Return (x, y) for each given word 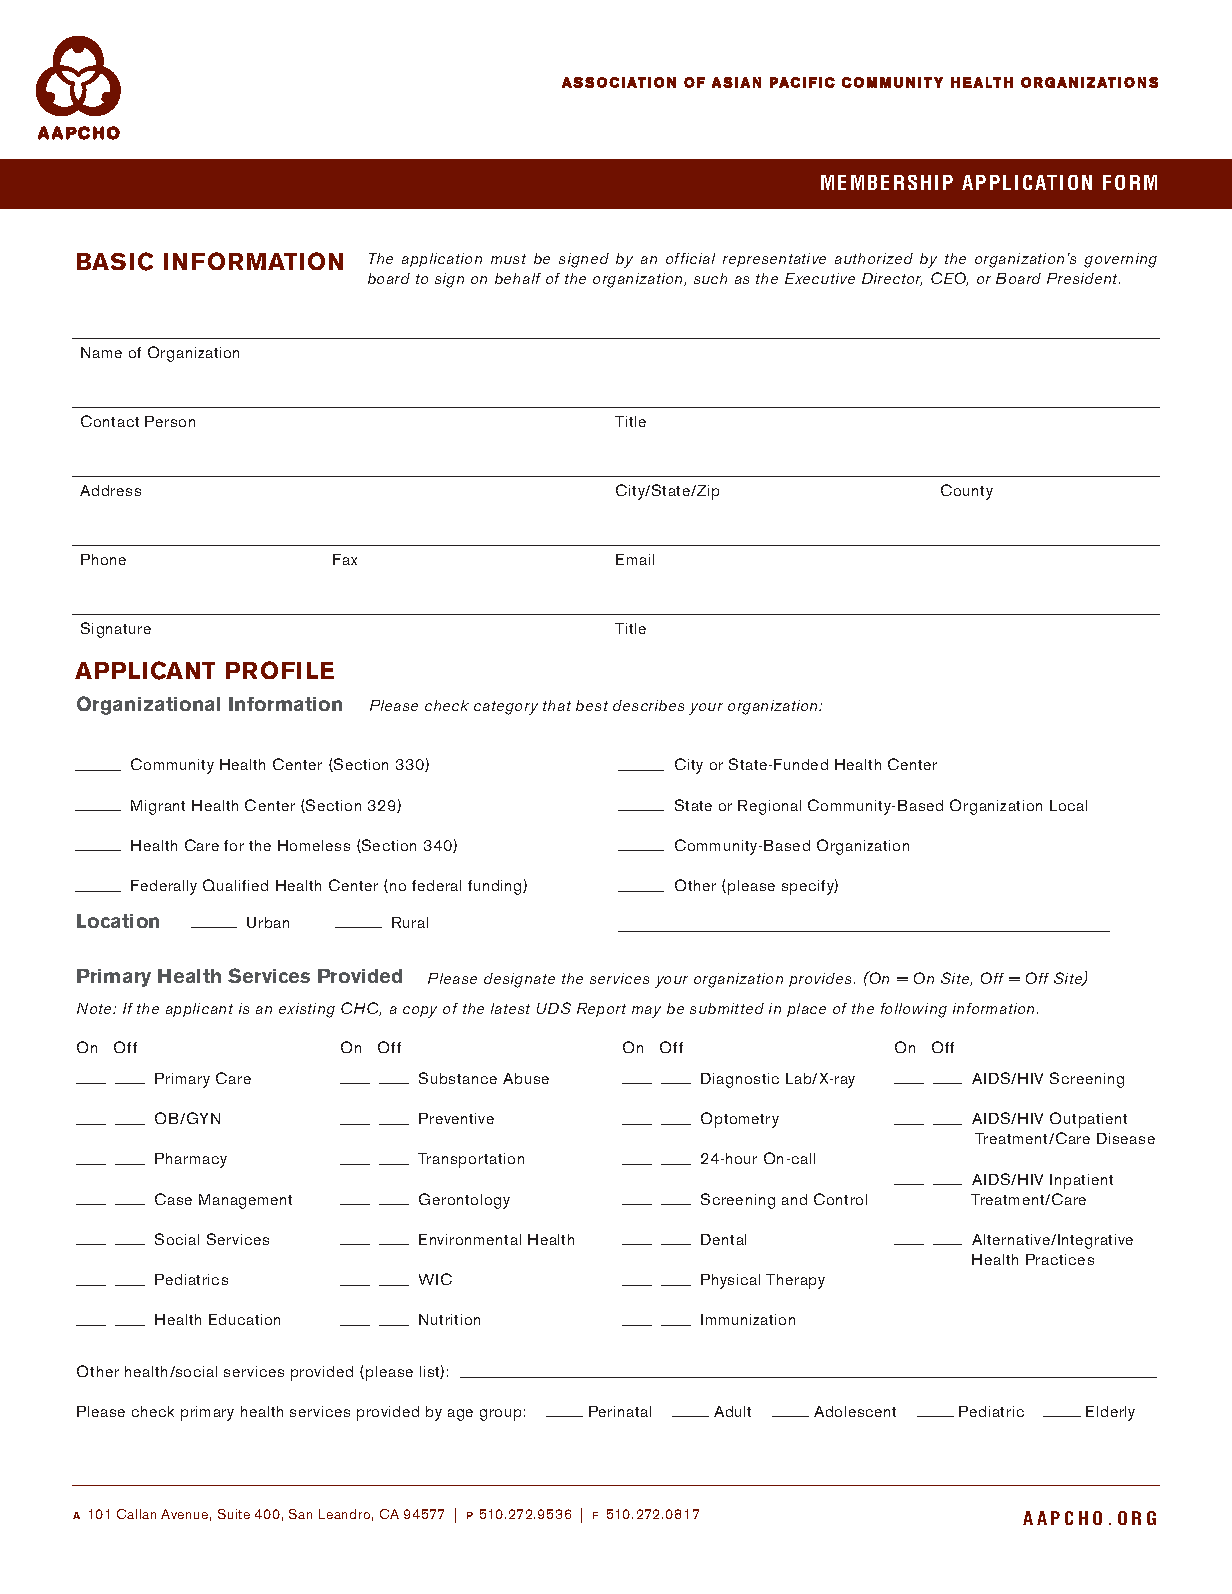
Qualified (235, 885)
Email (635, 559)
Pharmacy (191, 1160)
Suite (234, 1514)
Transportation (471, 1160)
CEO (949, 279)
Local (1068, 805)
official (690, 258)
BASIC (115, 261)
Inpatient (1081, 1181)
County (967, 492)
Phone (103, 559)
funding (496, 887)
